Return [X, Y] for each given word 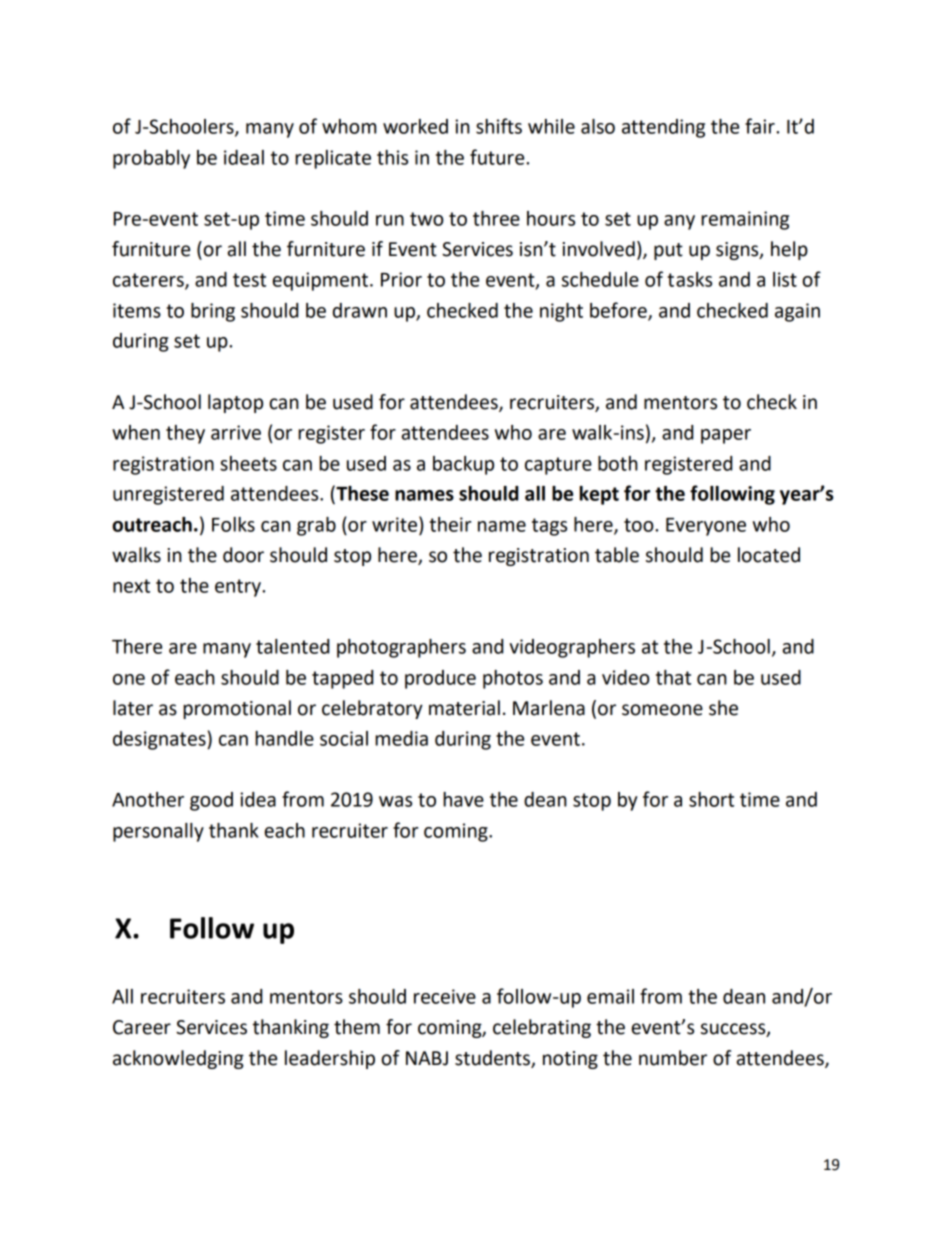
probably [151, 159]
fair [761, 126]
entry [239, 588]
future [498, 157]
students [492, 1058]
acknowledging [178, 1059]
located [769, 555]
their [450, 524]
